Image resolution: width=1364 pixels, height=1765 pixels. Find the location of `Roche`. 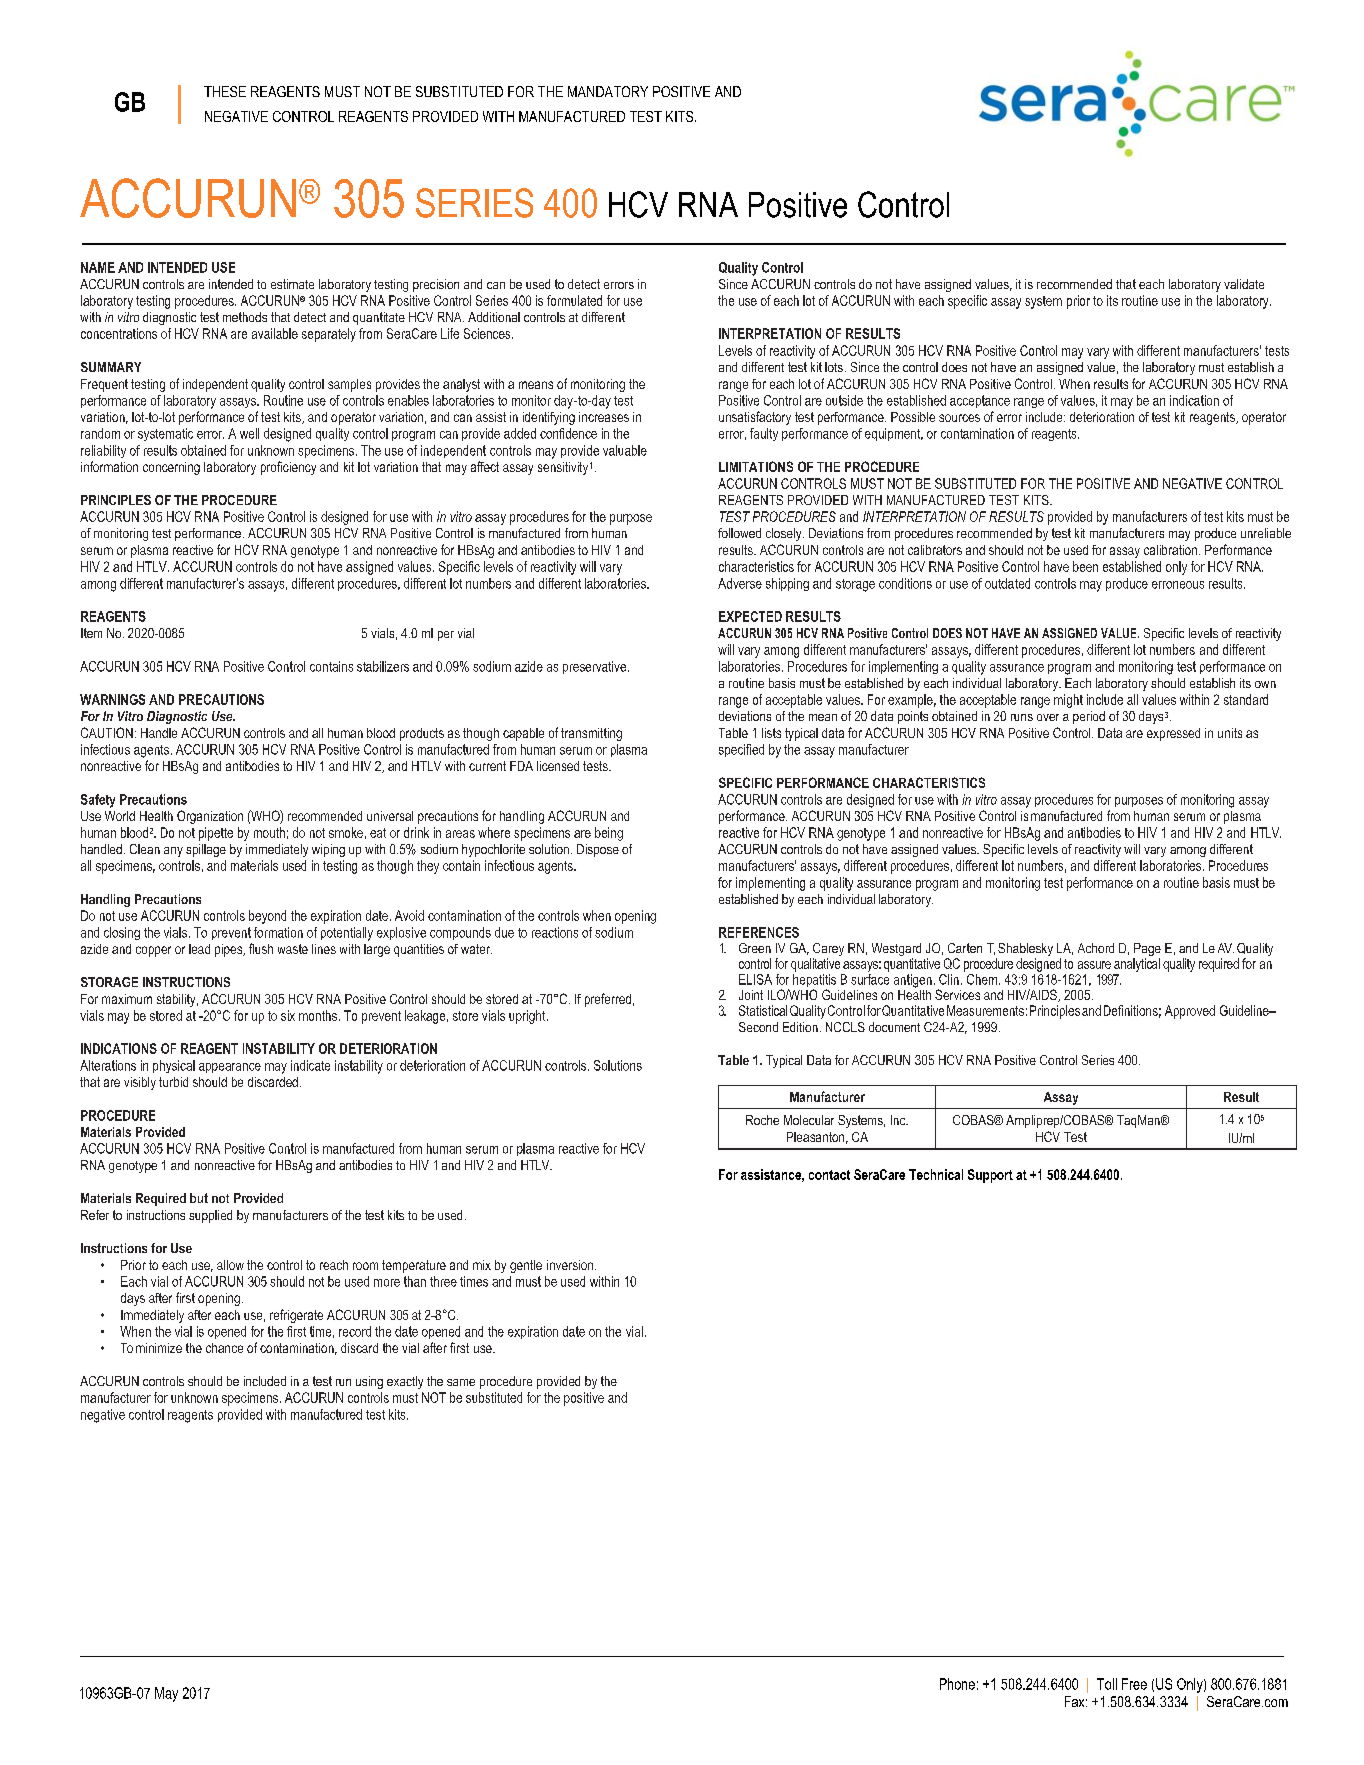

Roche is located at coordinates (762, 1120).
